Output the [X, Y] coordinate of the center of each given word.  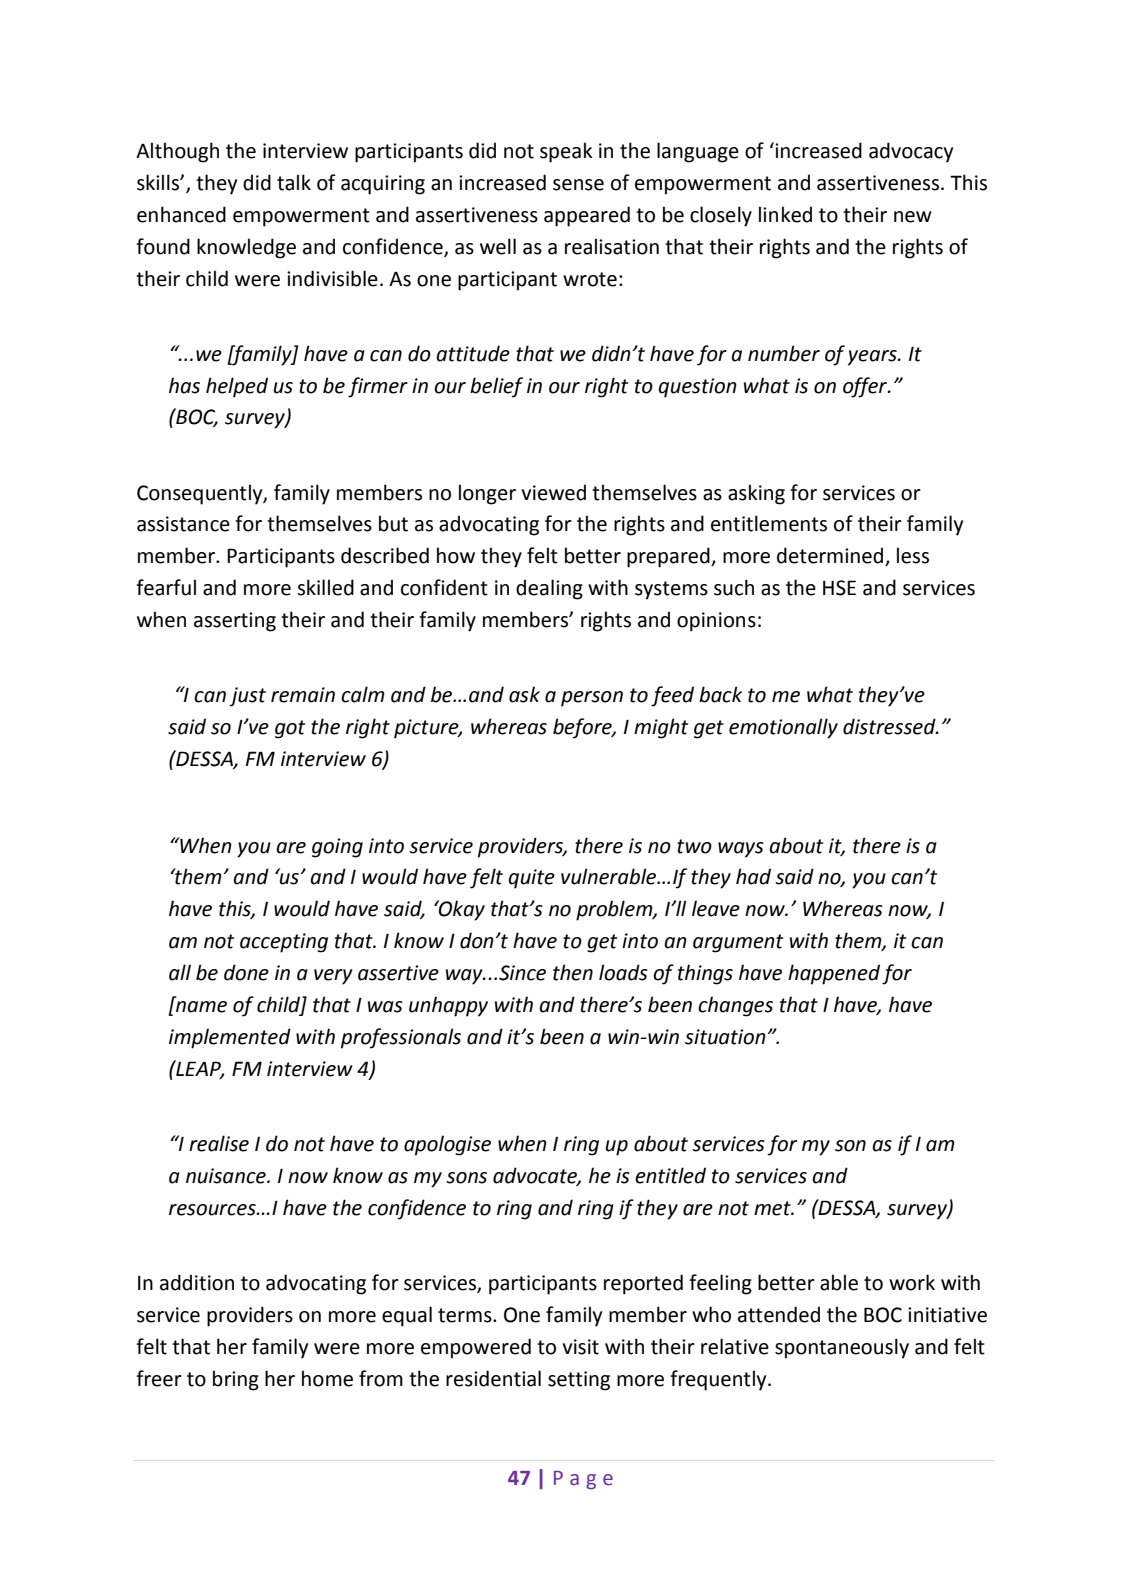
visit [580, 1347]
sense [578, 185]
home [327, 1378]
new [913, 217]
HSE [839, 588]
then [573, 972]
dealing [549, 589]
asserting [235, 622]
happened [834, 974]
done [246, 972]
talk [294, 182]
